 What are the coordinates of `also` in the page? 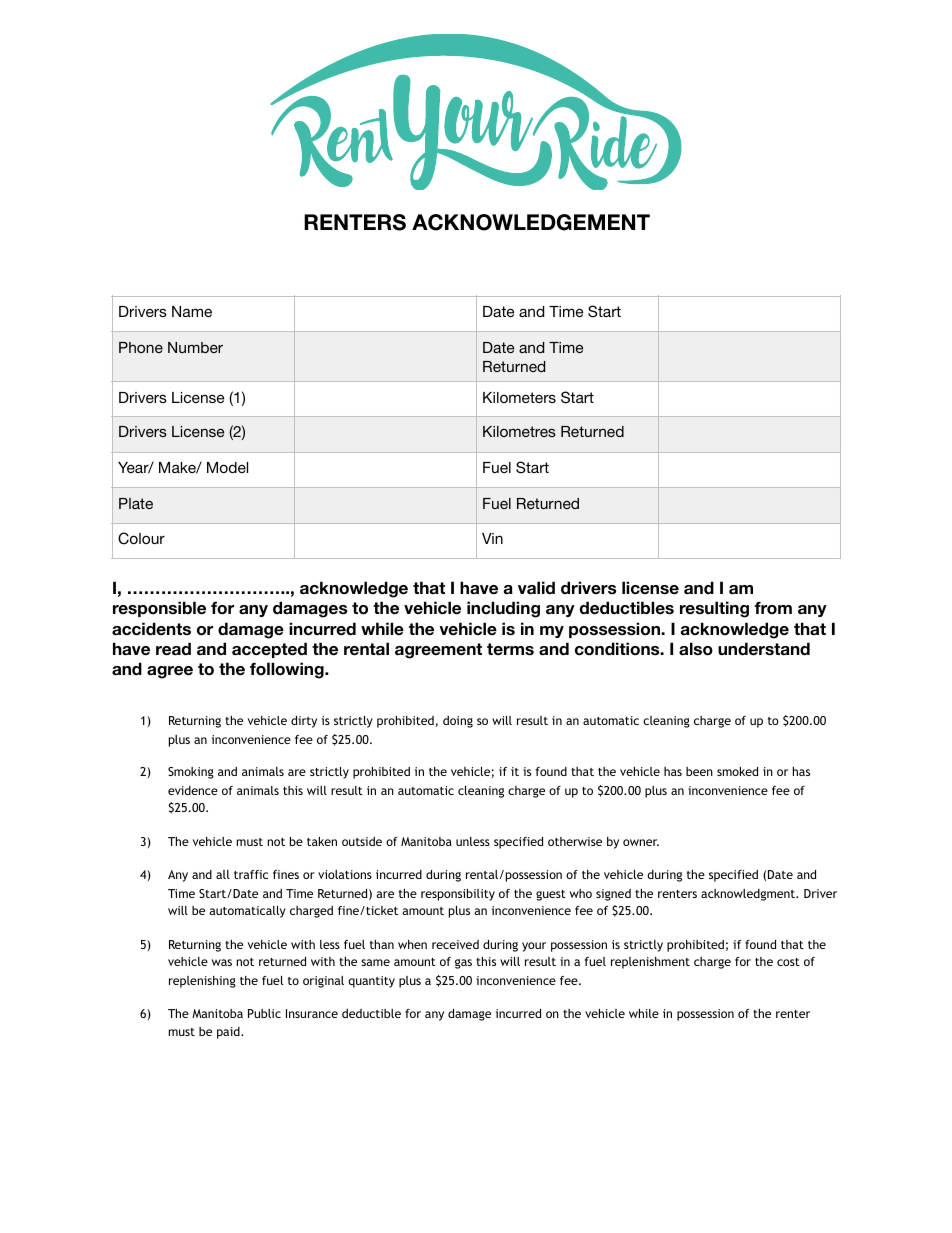 It's located at (696, 649).
